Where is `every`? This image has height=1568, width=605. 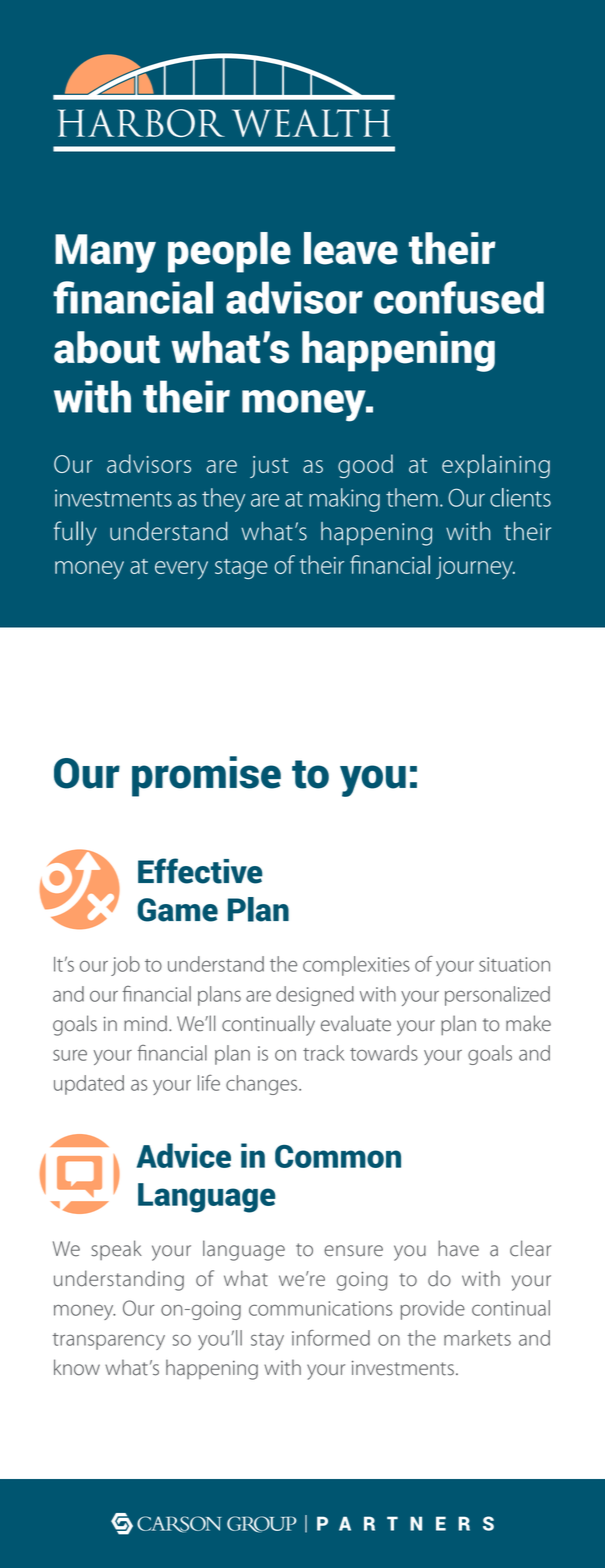
every is located at coordinates (181, 570).
